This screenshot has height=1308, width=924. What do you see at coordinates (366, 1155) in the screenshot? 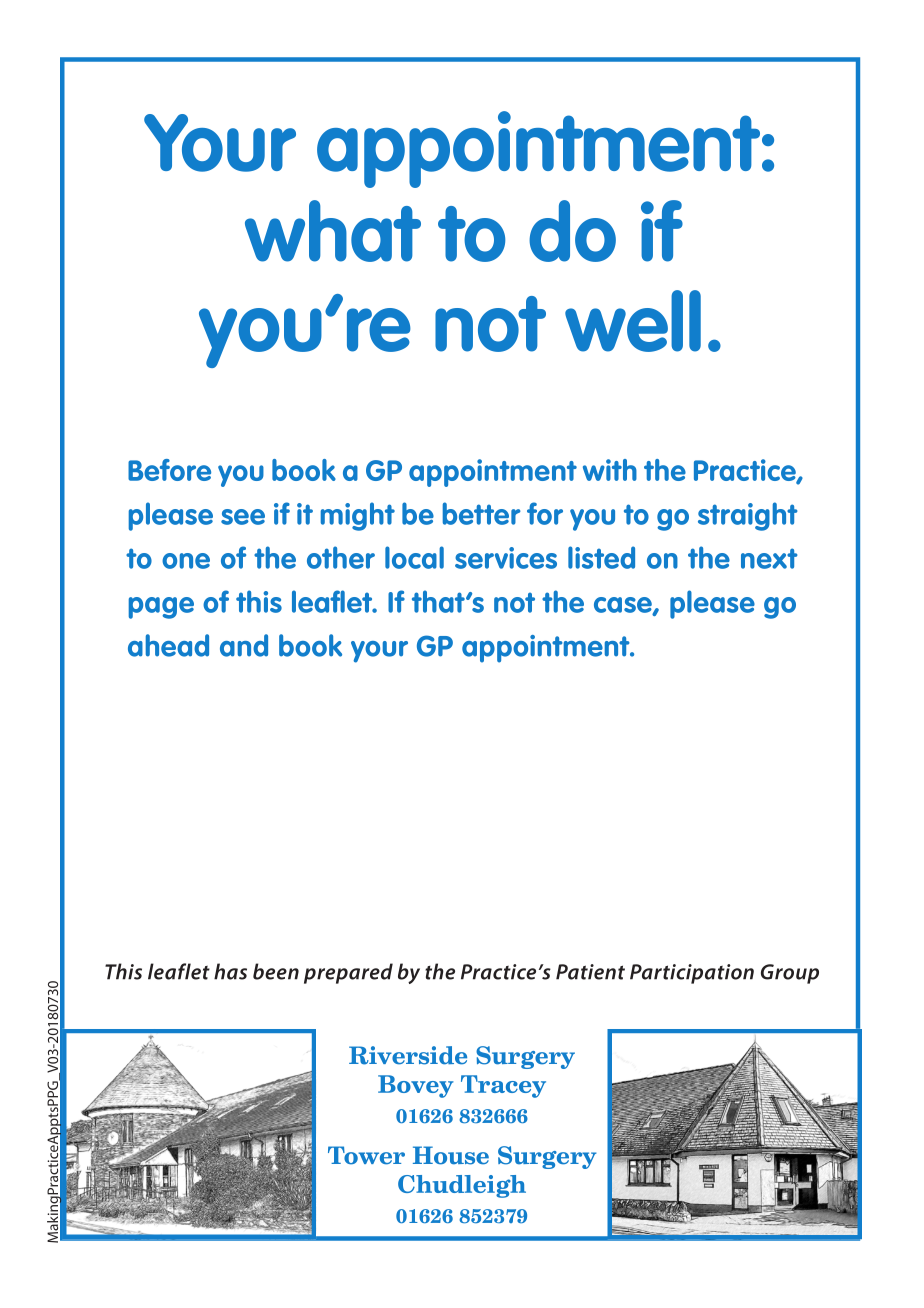
I see `Tower` at bounding box center [366, 1155].
